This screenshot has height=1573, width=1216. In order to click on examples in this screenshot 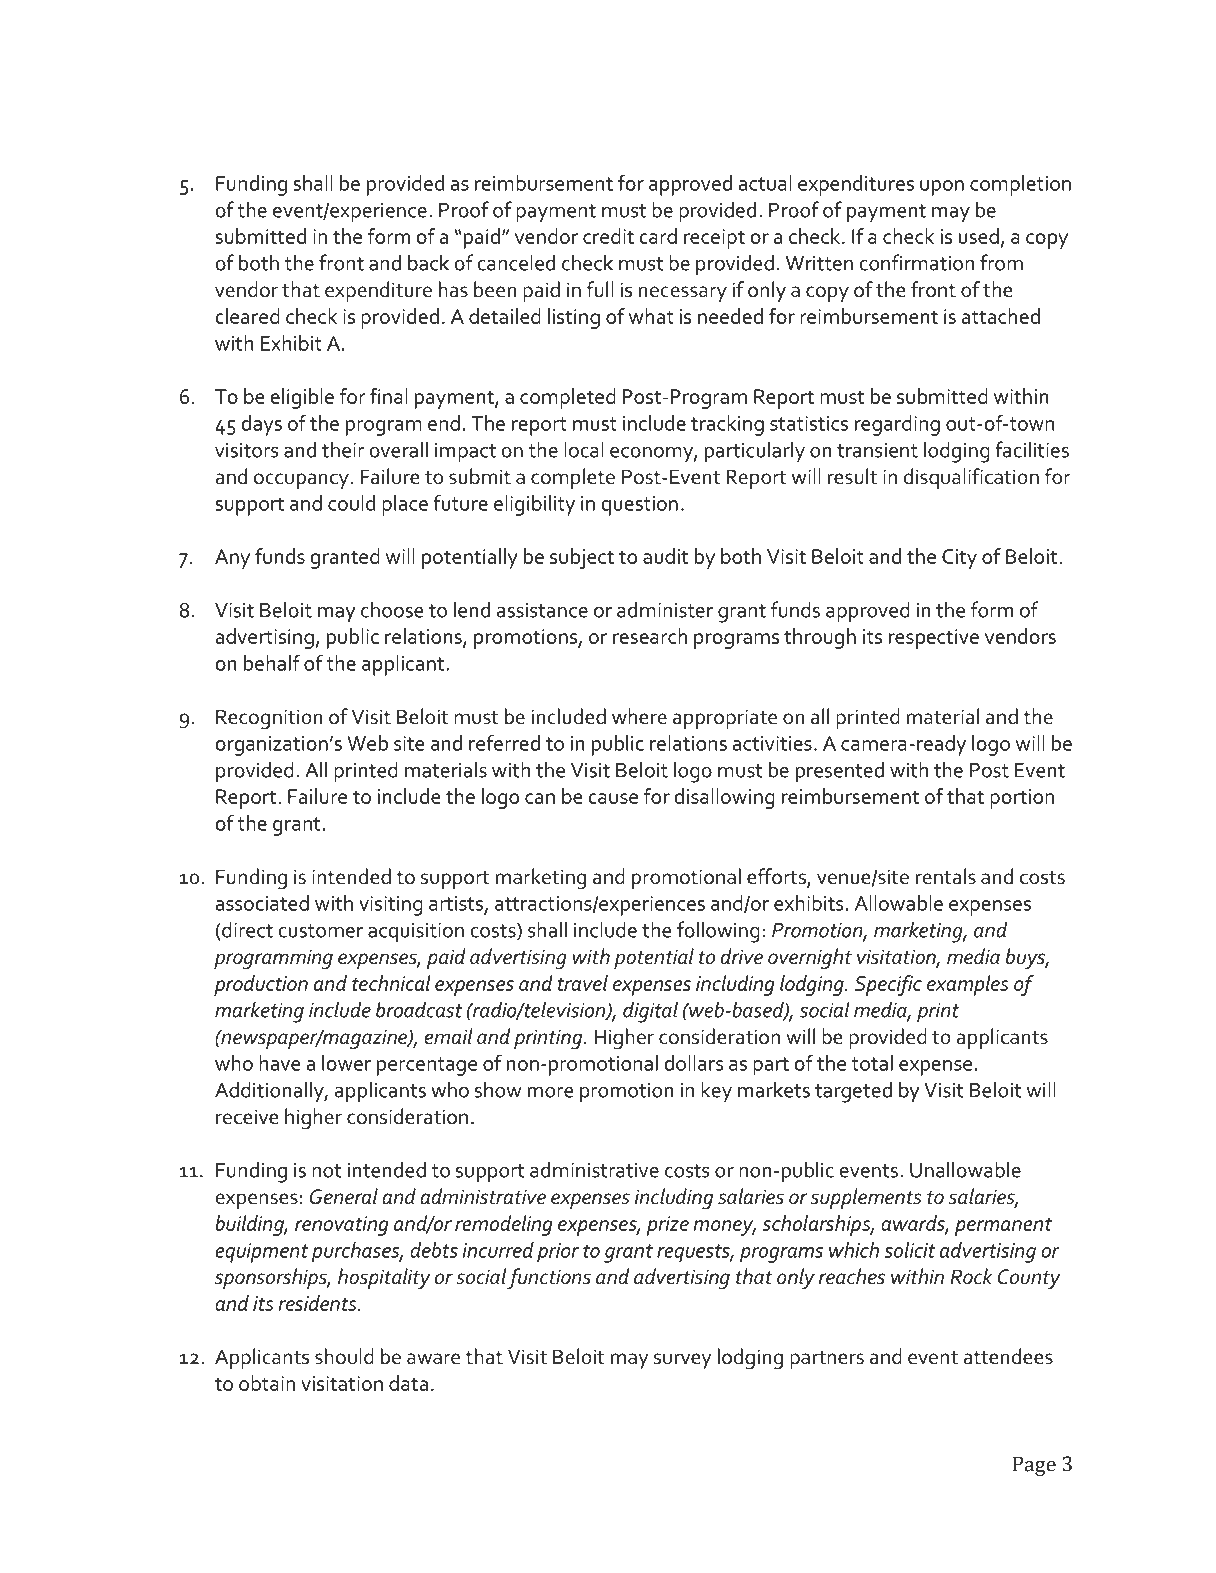, I will do `click(968, 985)`.
